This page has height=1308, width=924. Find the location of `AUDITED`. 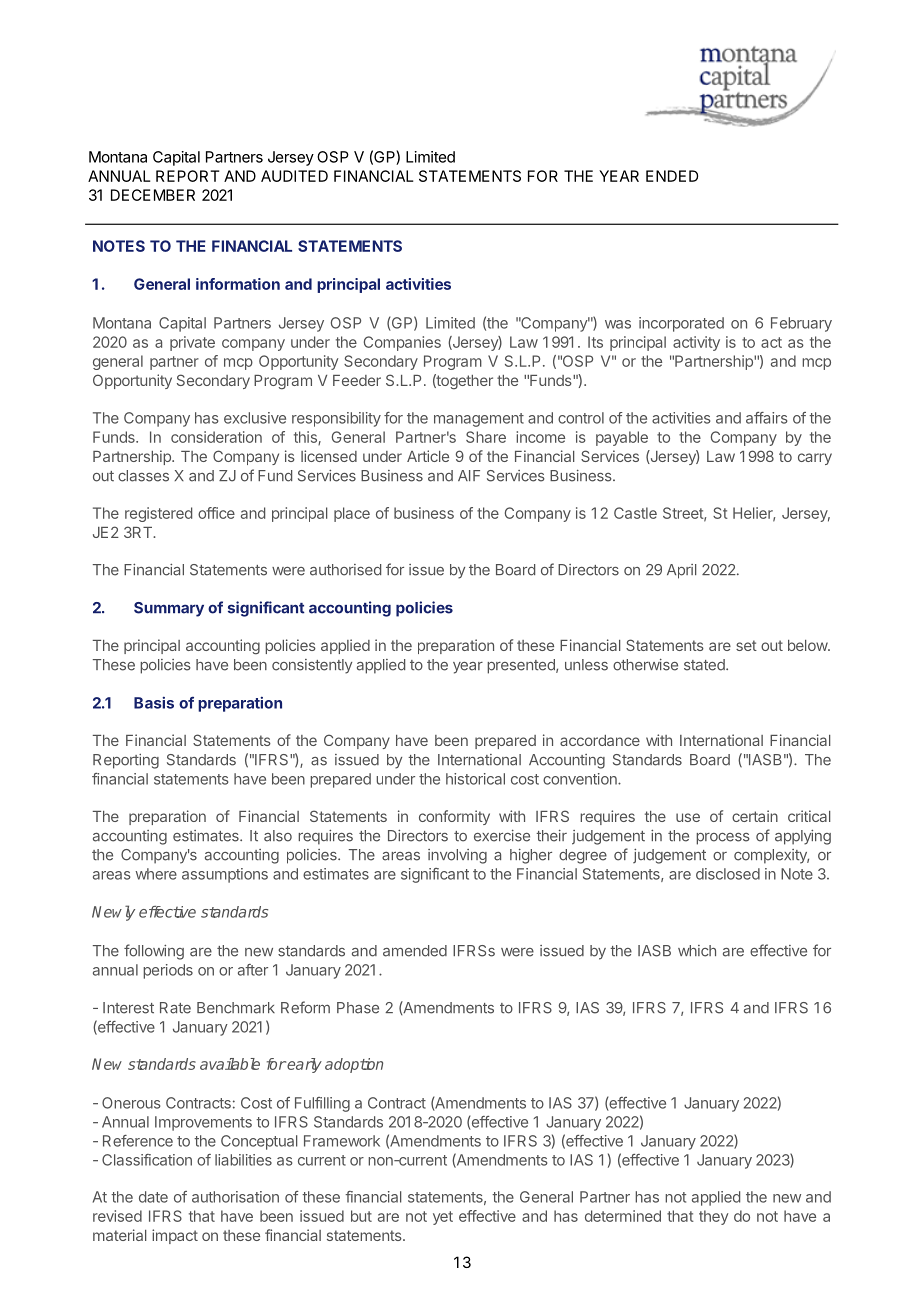

AUDITED is located at coordinates (294, 176).
